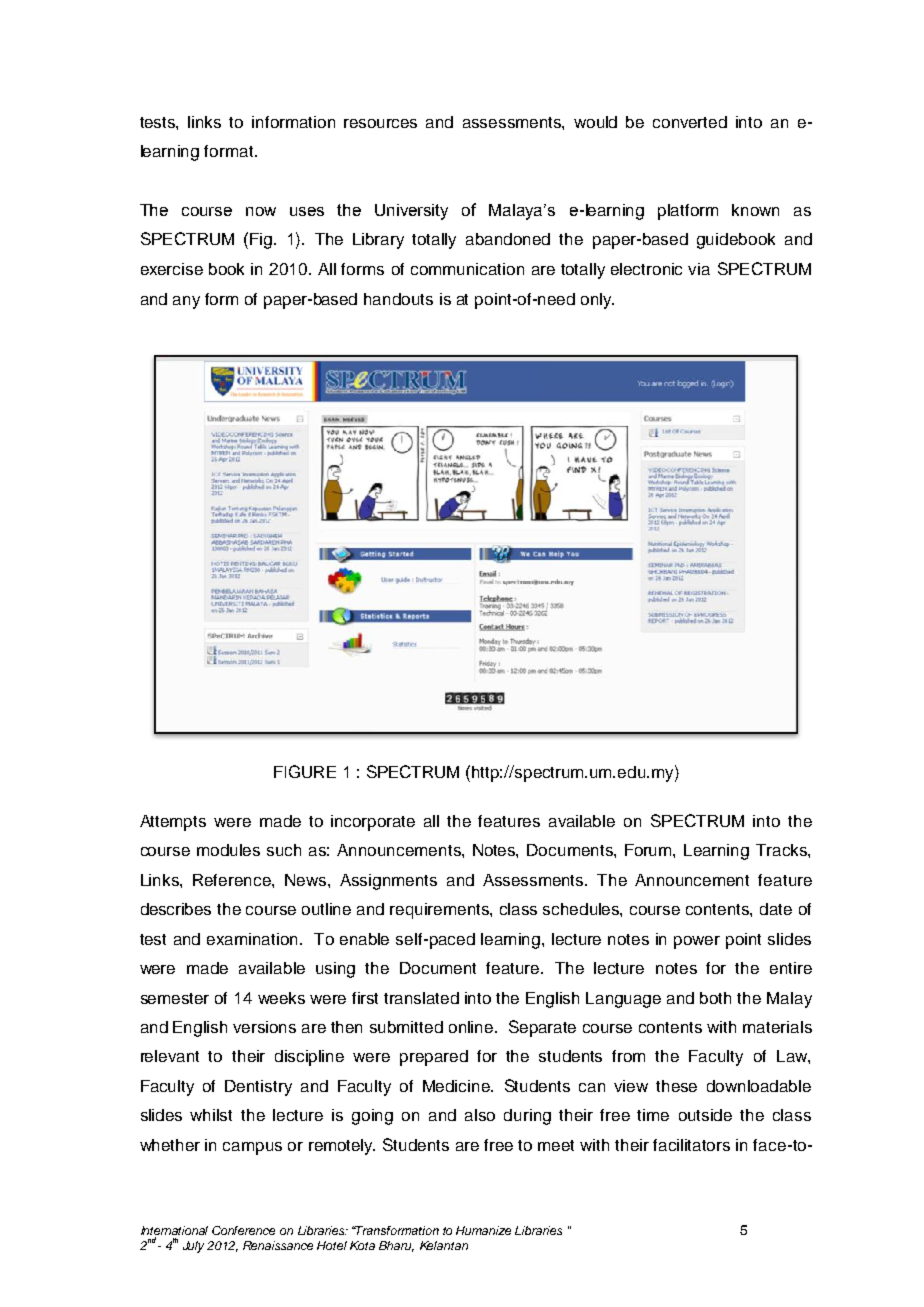  Describe the element at coordinates (398, 299) in the image. I see `handouts` at that location.
